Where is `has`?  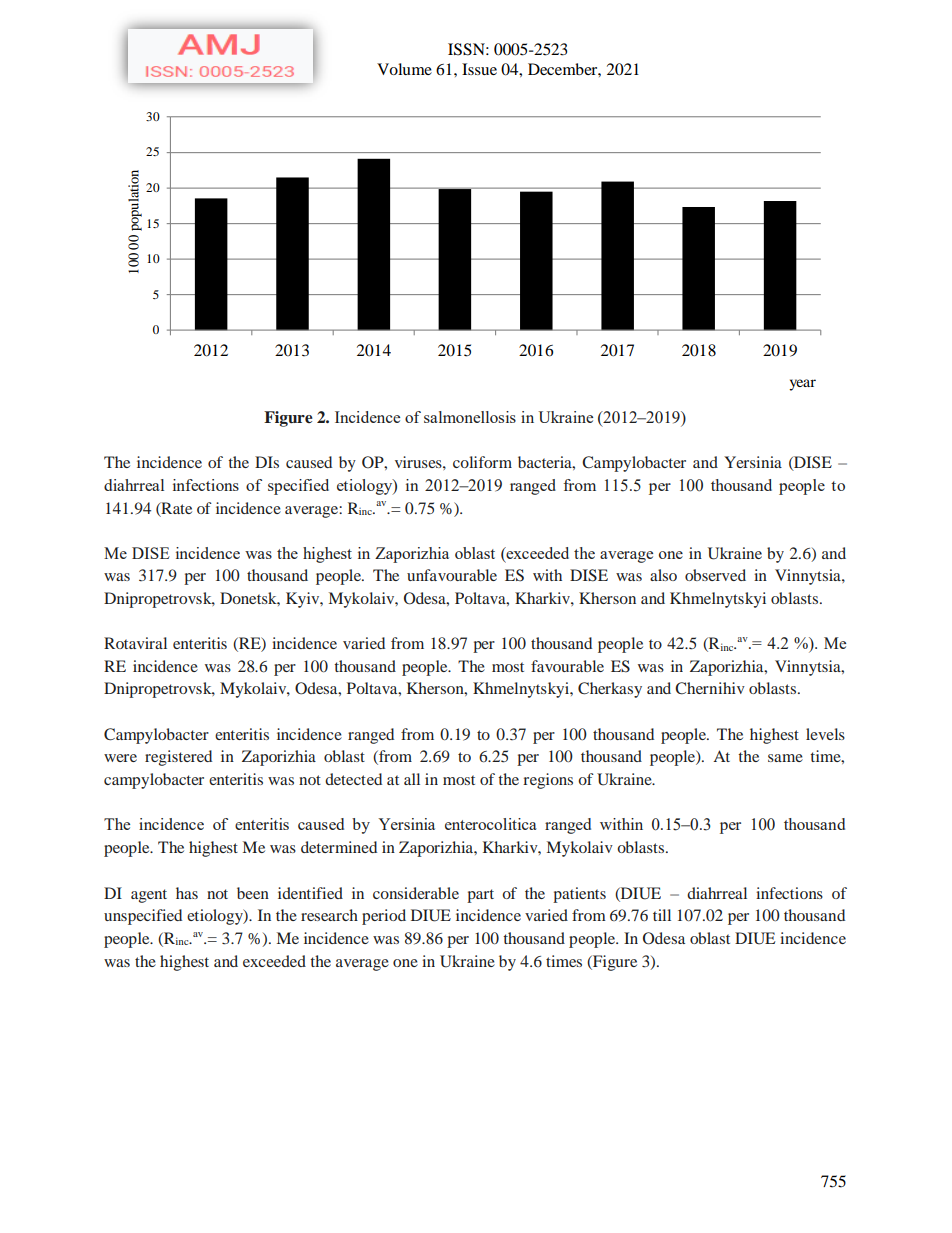
has is located at coordinates (187, 893).
